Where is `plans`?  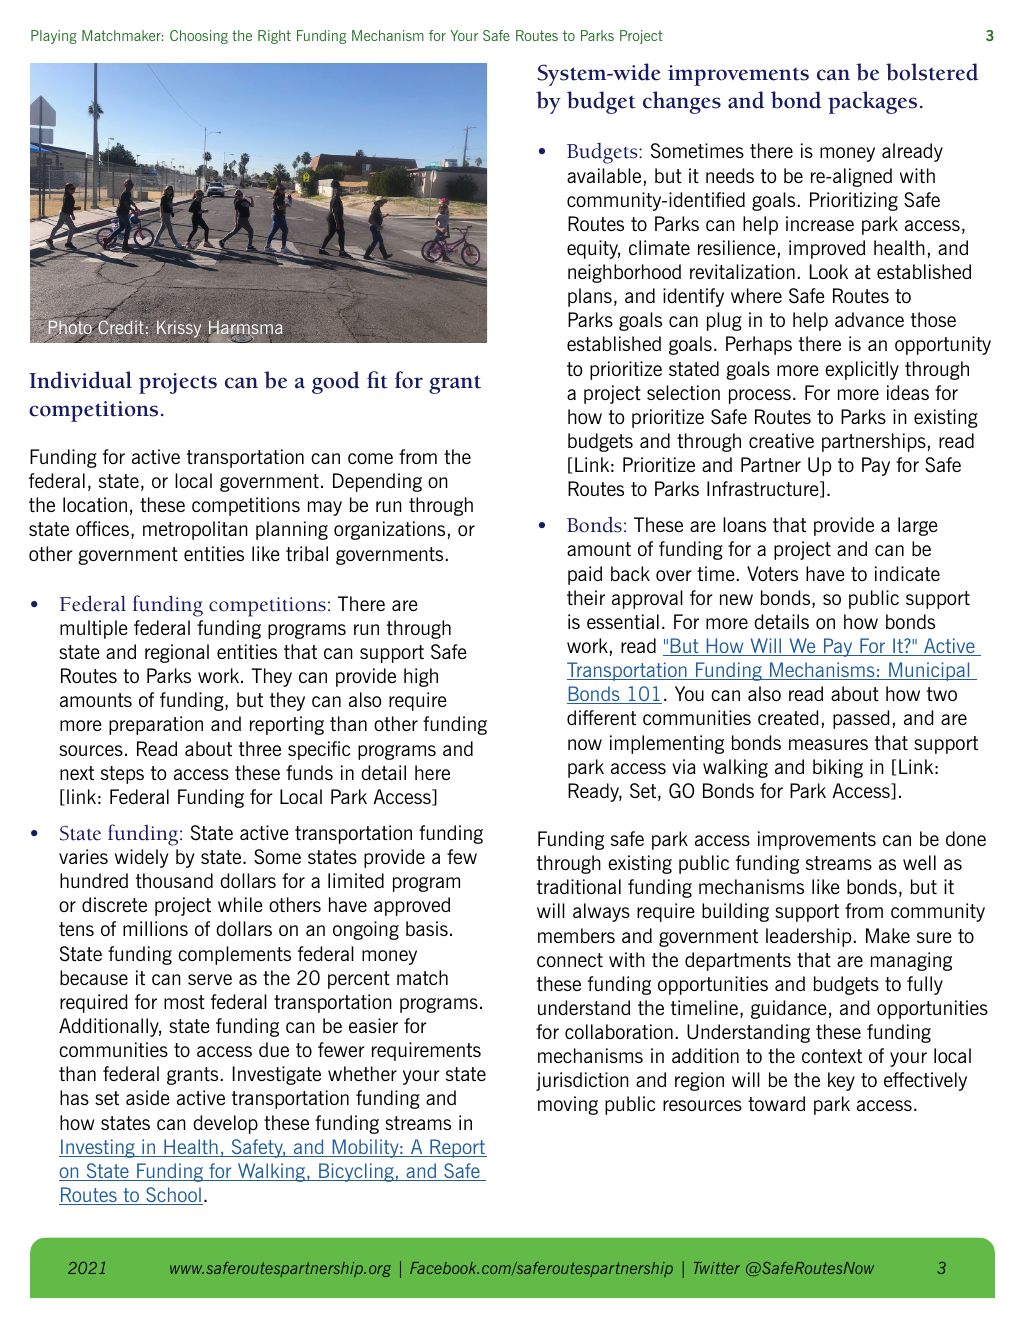
plans is located at coordinates (590, 297).
